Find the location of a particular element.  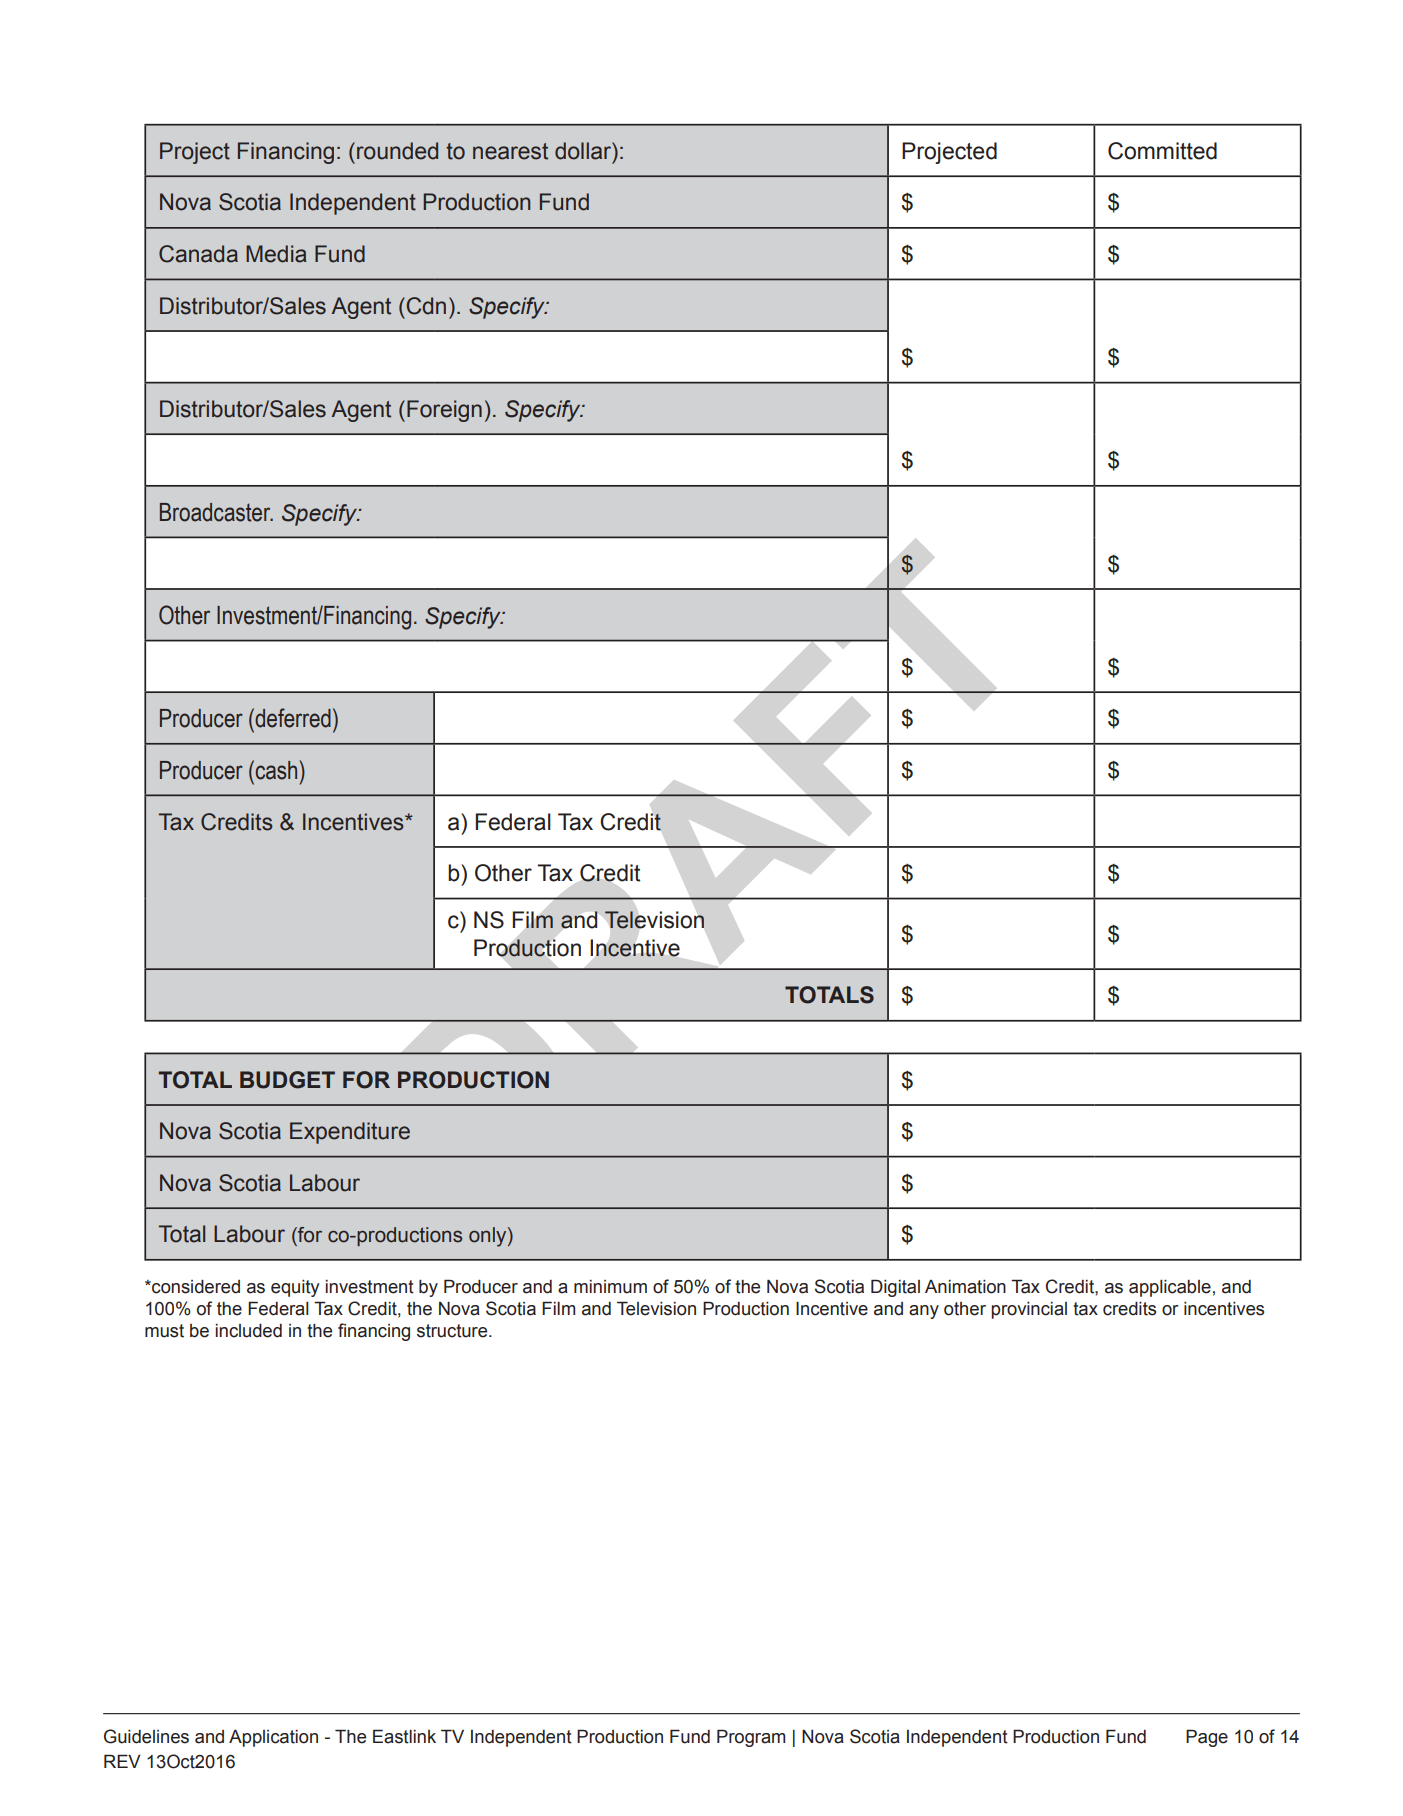

Expenditure is located at coordinates (350, 1133).
